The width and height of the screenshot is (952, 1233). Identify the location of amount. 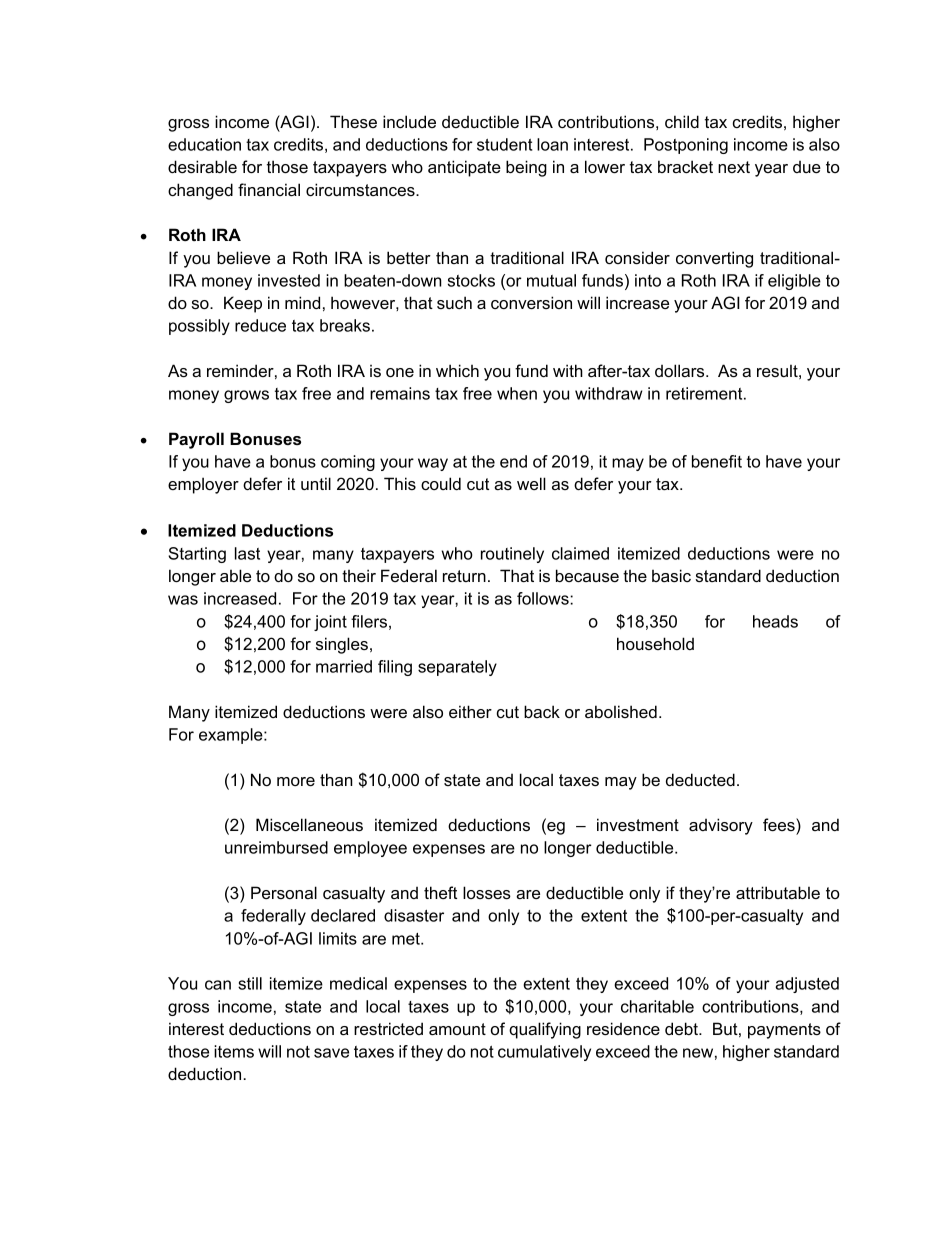
(457, 1029).
